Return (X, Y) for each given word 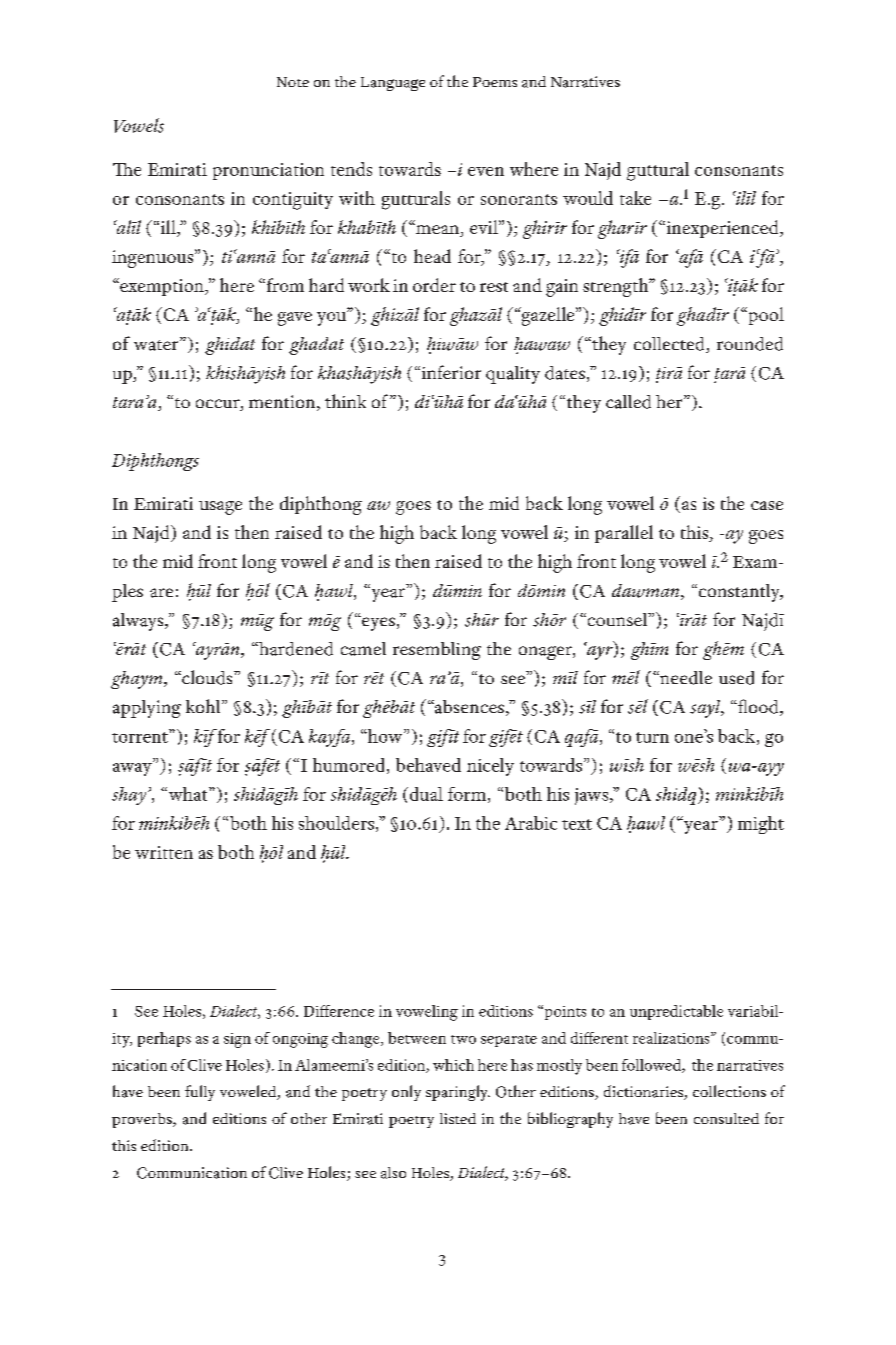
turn (652, 737)
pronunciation (268, 171)
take (635, 198)
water (157, 344)
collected (670, 345)
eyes (377, 623)
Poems (495, 82)
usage (220, 508)
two (463, 1039)
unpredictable (676, 1012)
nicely (490, 767)
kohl (204, 706)
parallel (624, 534)
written (164, 852)
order (434, 285)
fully (200, 1093)
